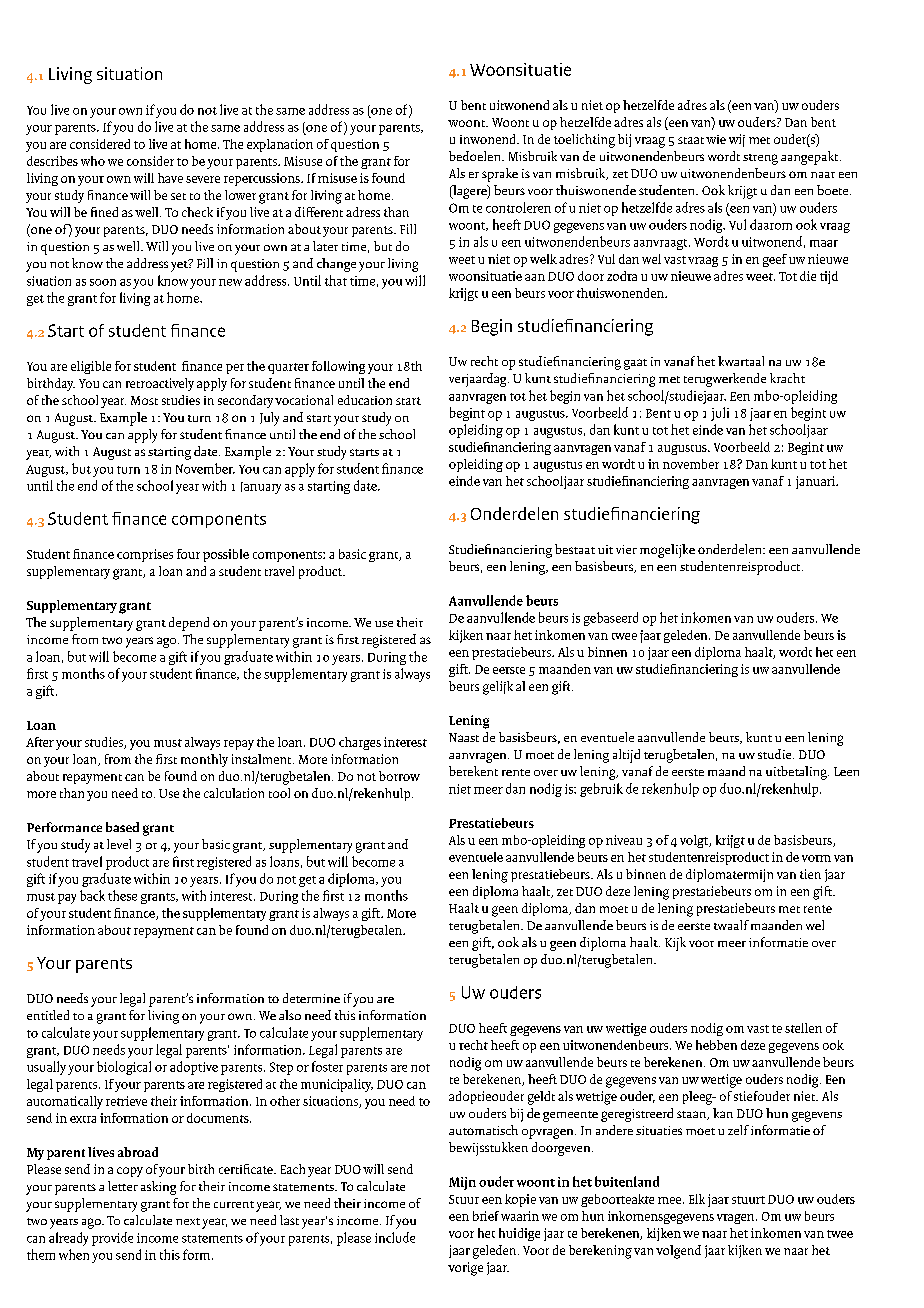  I want to click on Most, so click(144, 400).
